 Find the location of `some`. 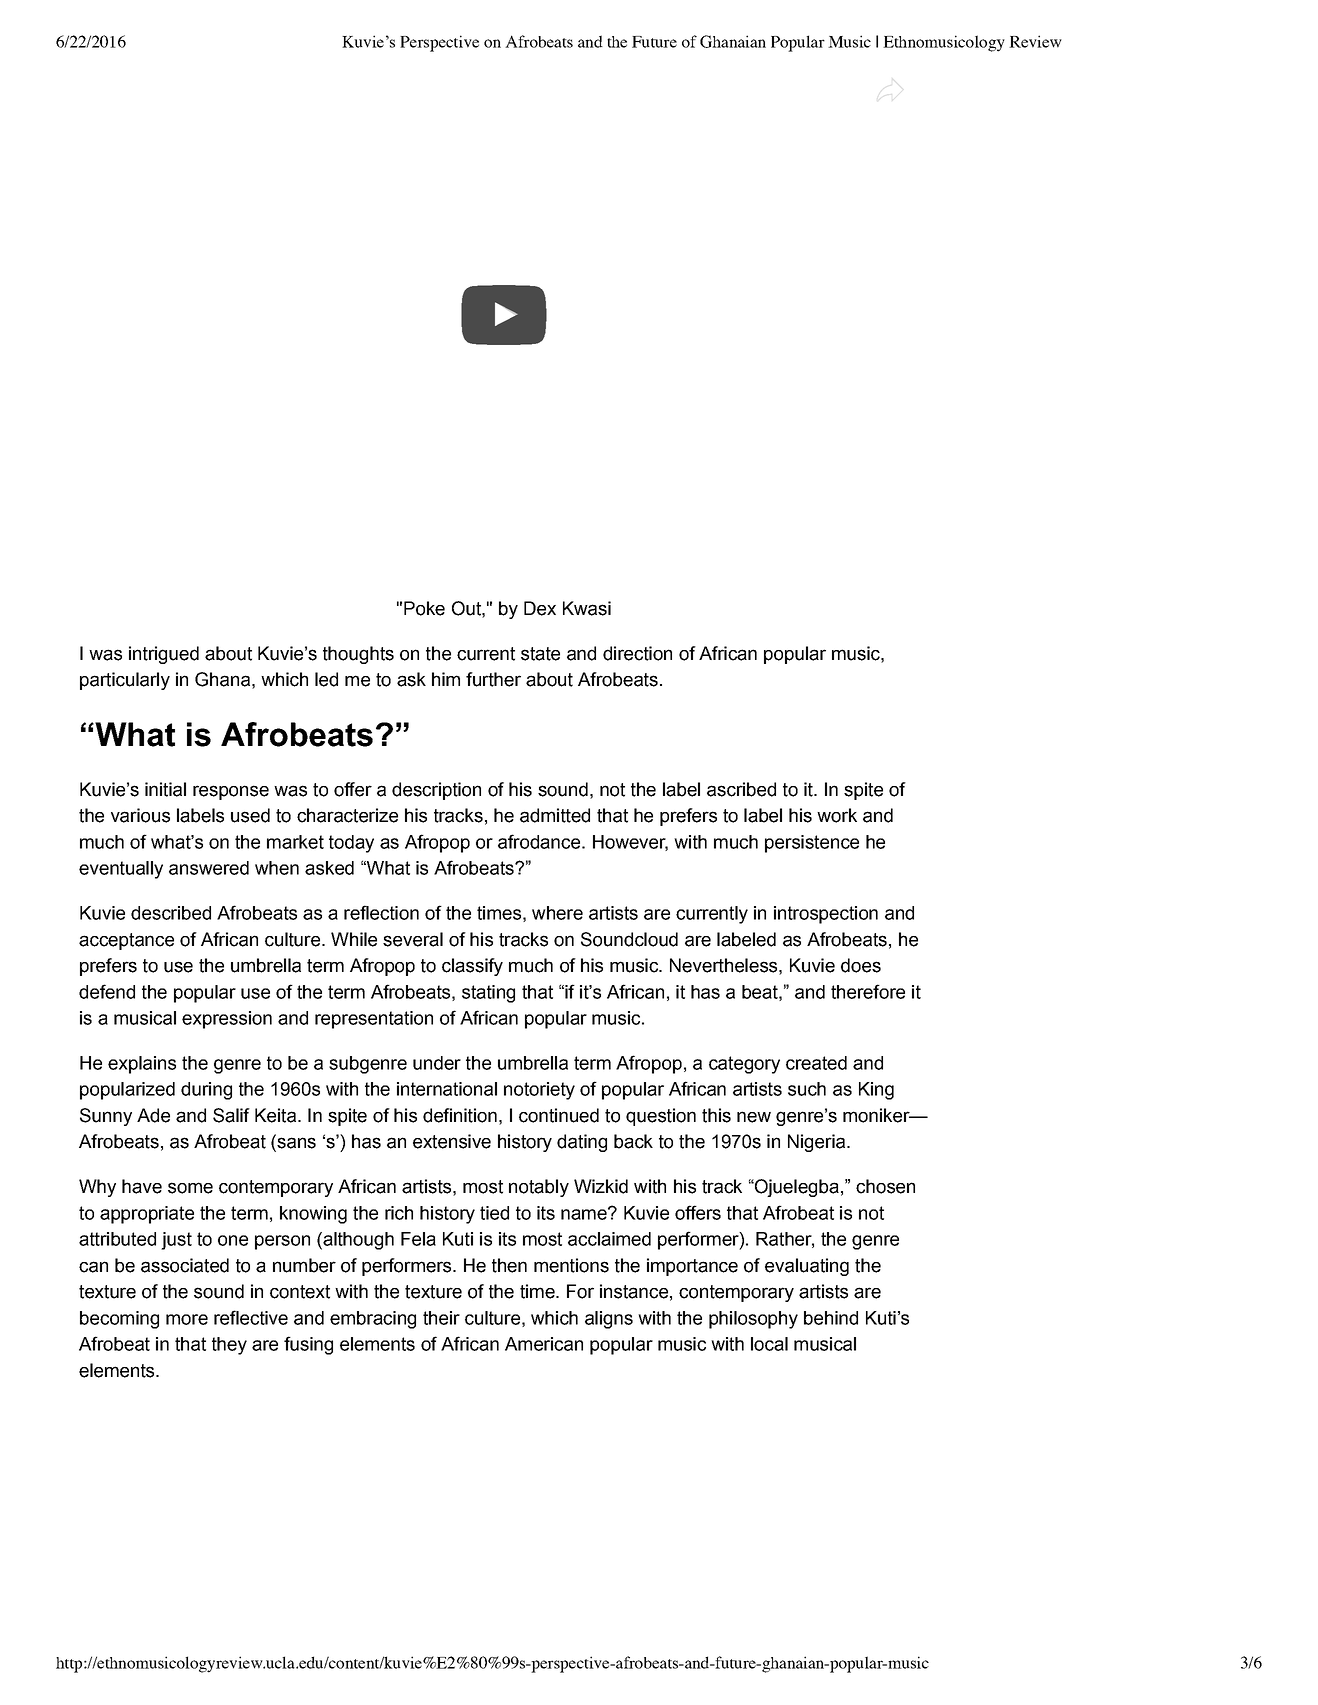

some is located at coordinates (190, 1188).
